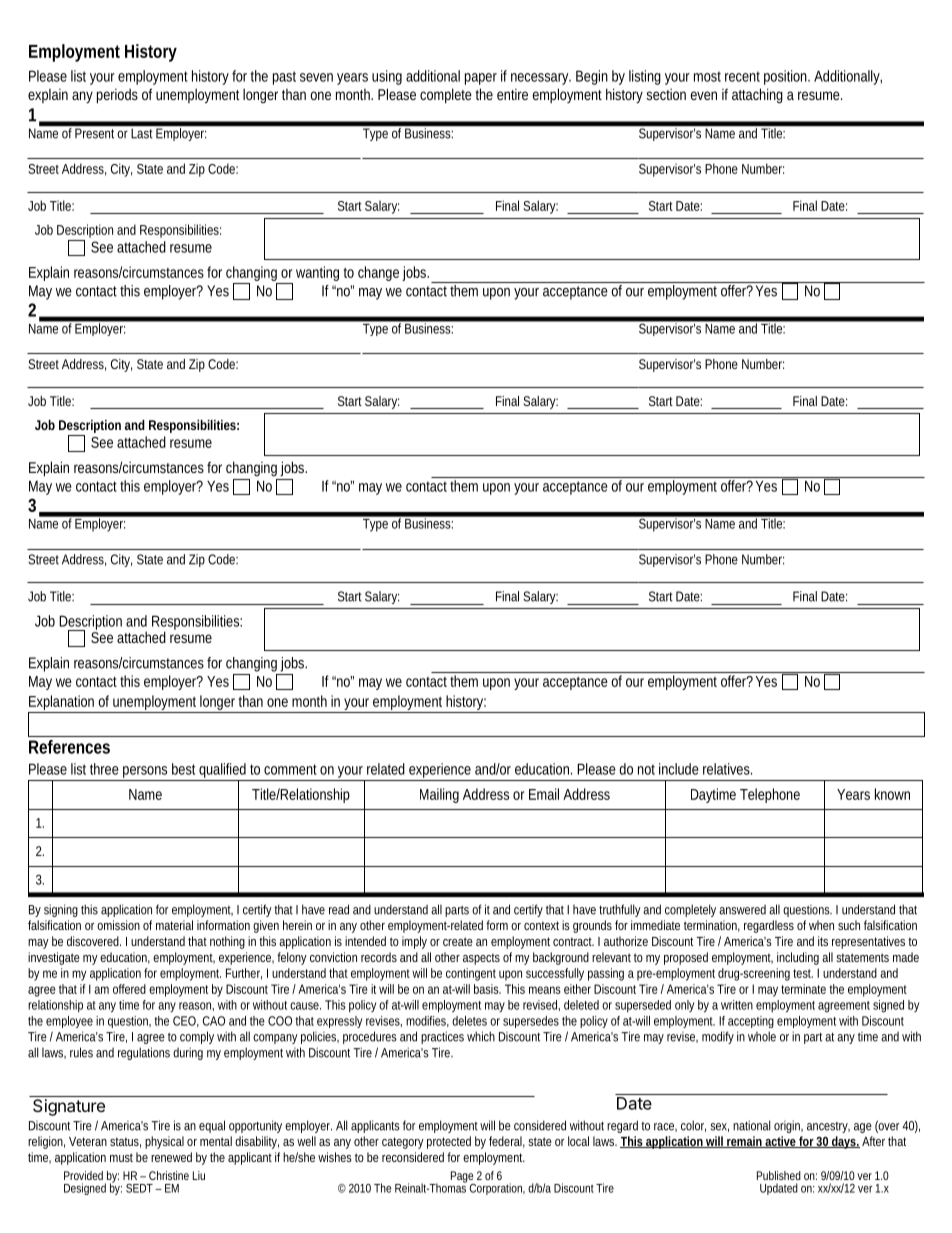  I want to click on physical, so click(164, 1142).
